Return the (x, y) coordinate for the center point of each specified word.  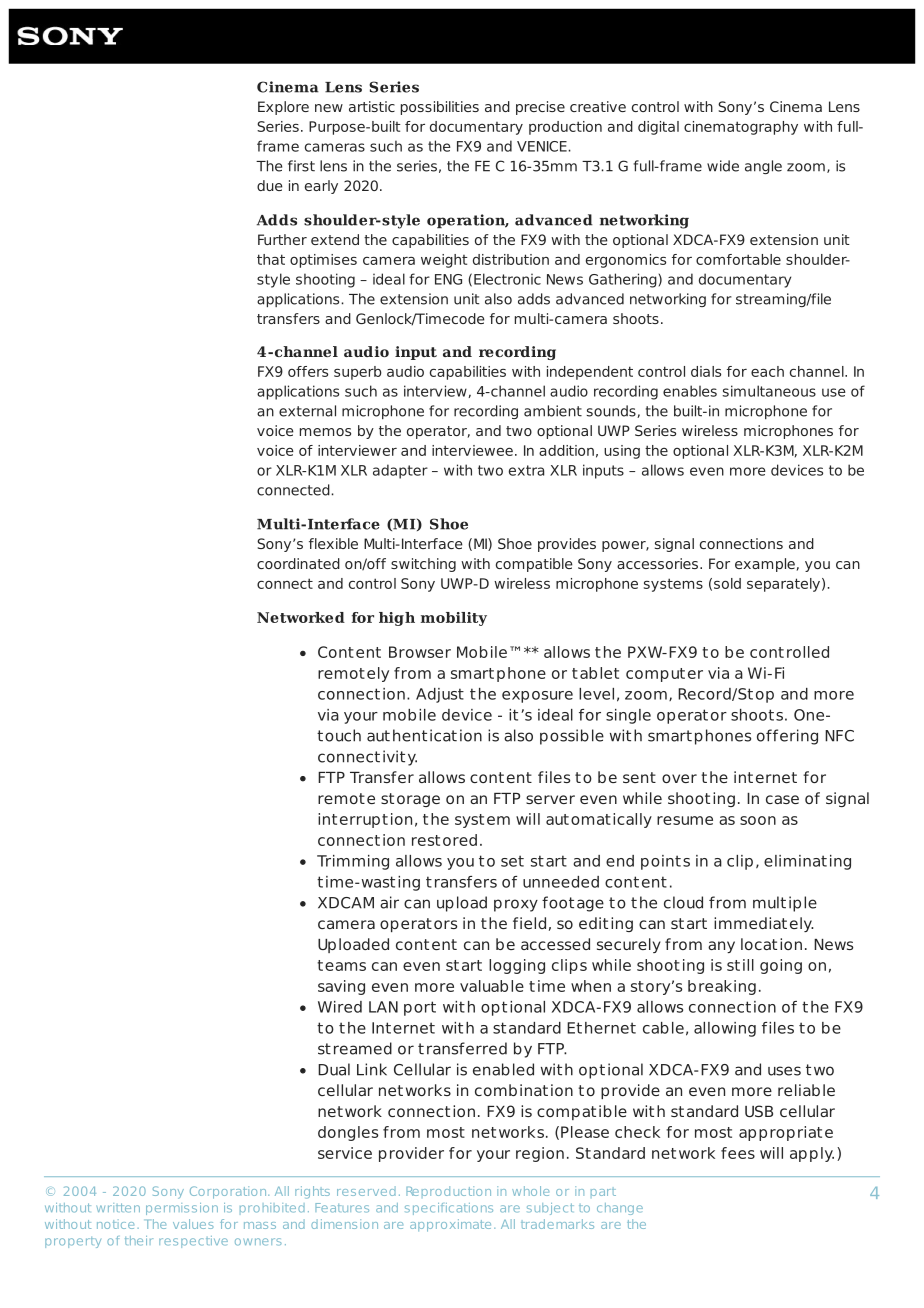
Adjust (440, 695)
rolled (808, 652)
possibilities (440, 108)
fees (738, 1153)
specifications (449, 1209)
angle (763, 167)
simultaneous (769, 391)
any (721, 947)
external (307, 411)
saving (341, 987)
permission (182, 1209)
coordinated (298, 563)
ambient (553, 411)
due (270, 185)
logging (517, 966)
